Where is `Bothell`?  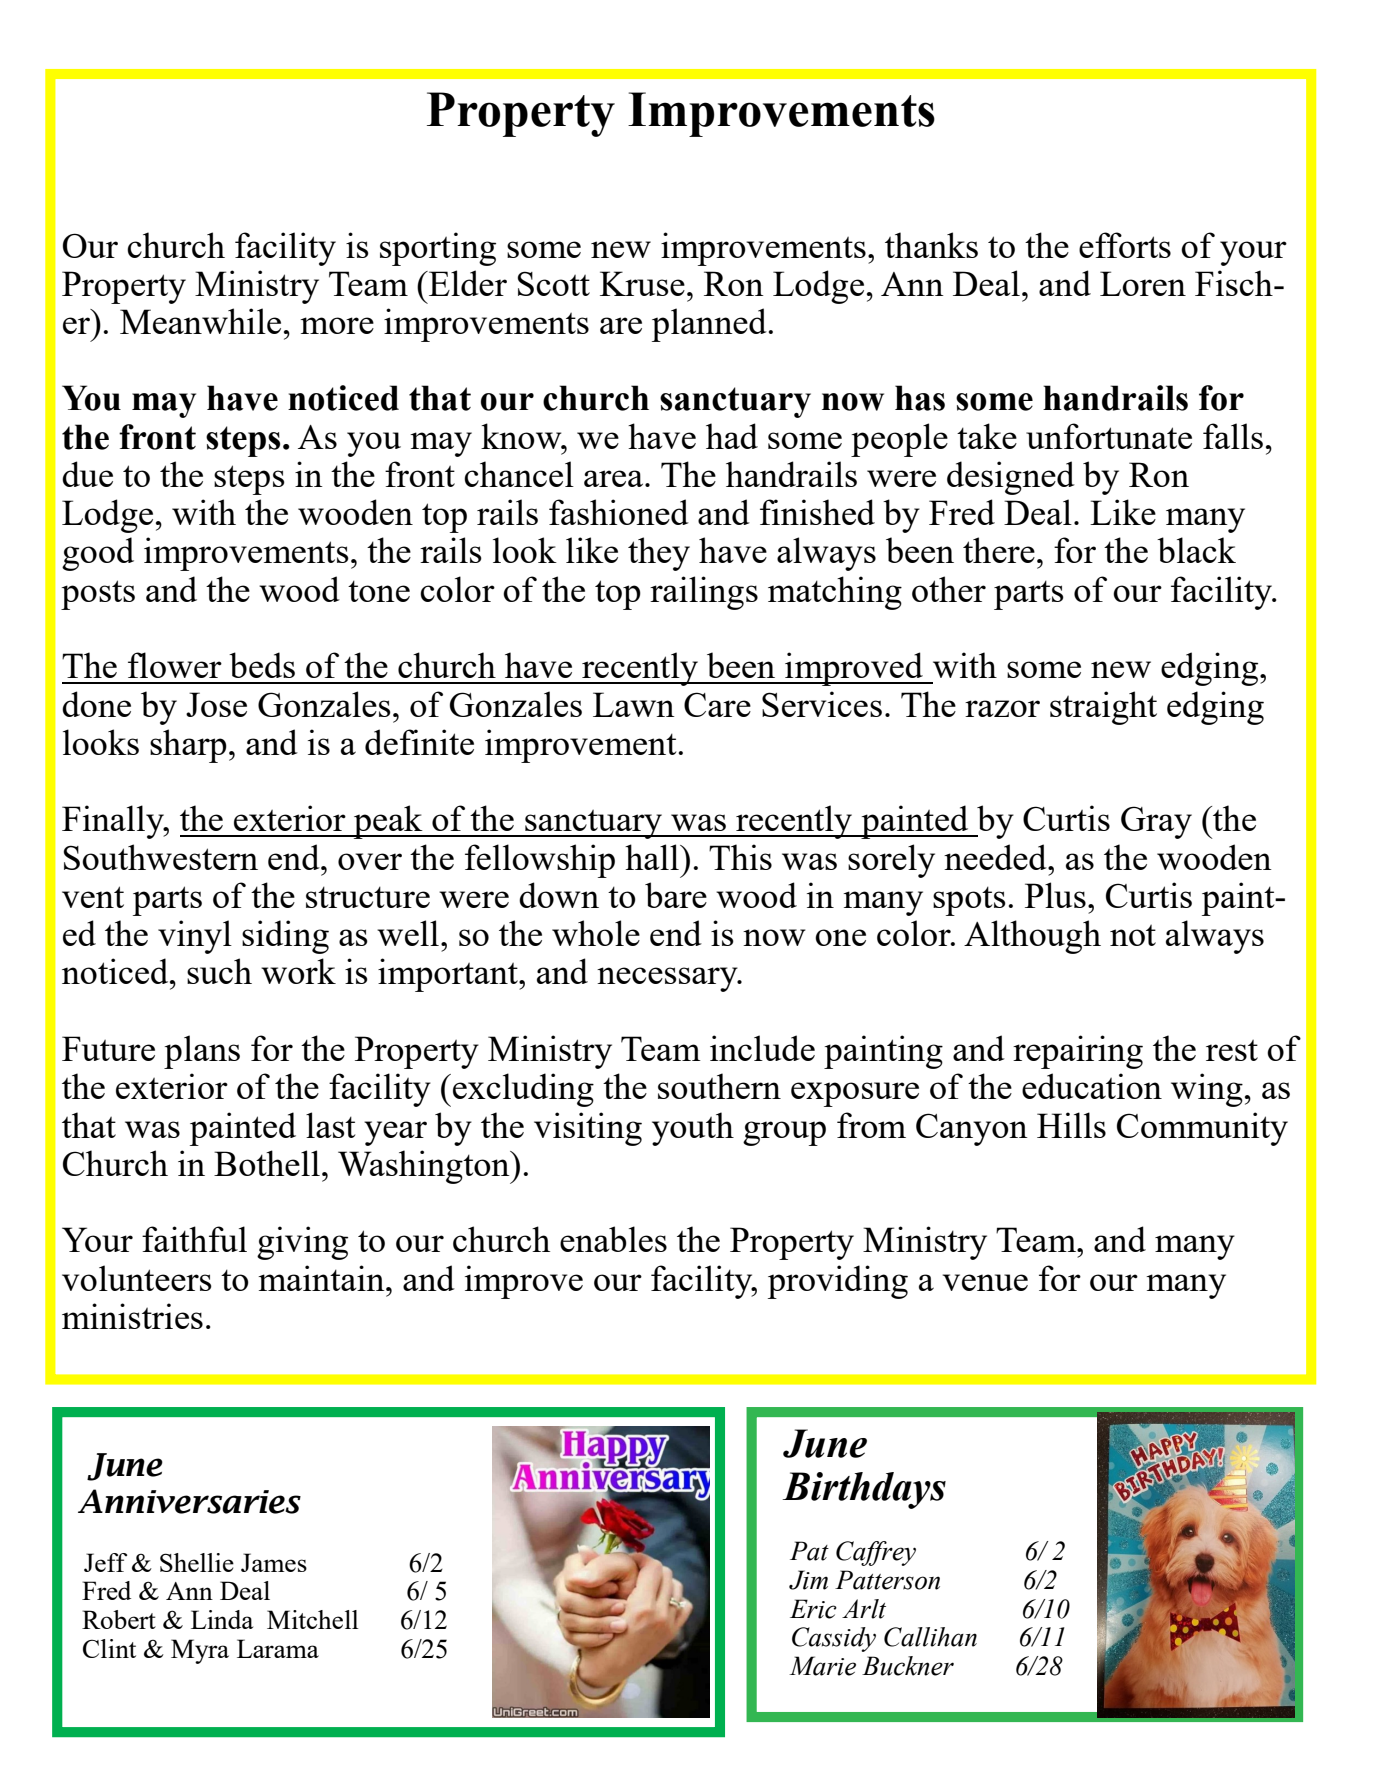 Bothell is located at coordinates (267, 1163).
